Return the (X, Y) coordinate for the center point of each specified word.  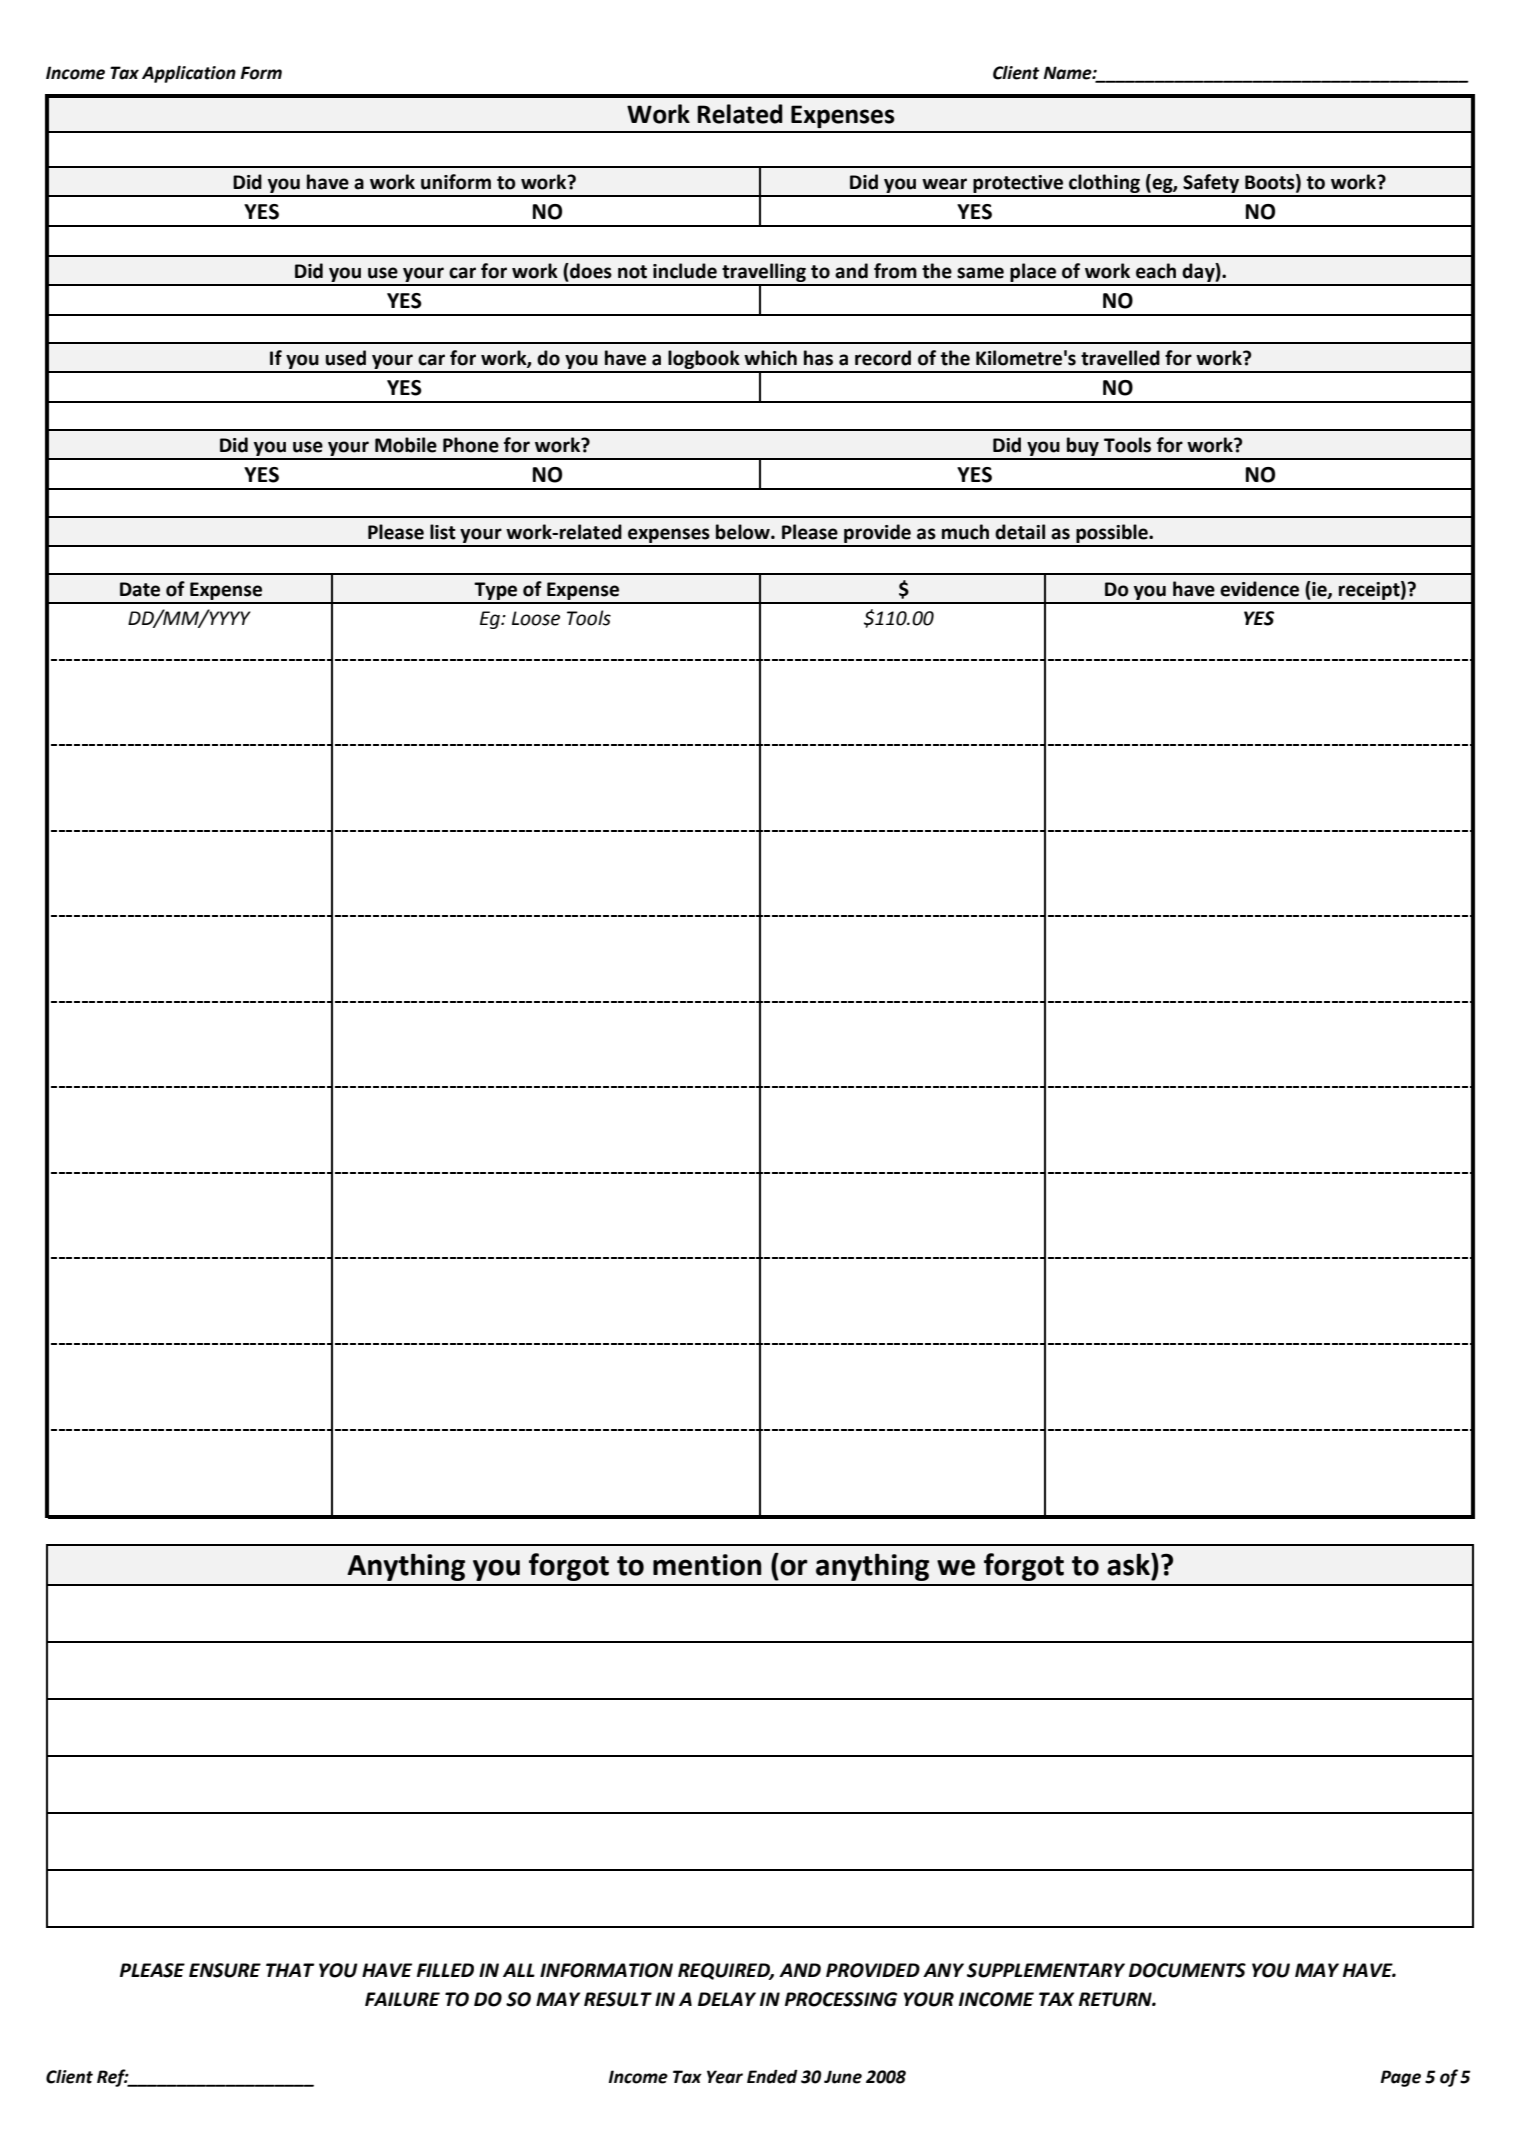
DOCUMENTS (1187, 1970)
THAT (290, 1970)
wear (944, 184)
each (1156, 271)
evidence (1259, 589)
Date (140, 589)
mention (707, 1565)
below (744, 532)
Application (189, 74)
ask (1129, 1564)
